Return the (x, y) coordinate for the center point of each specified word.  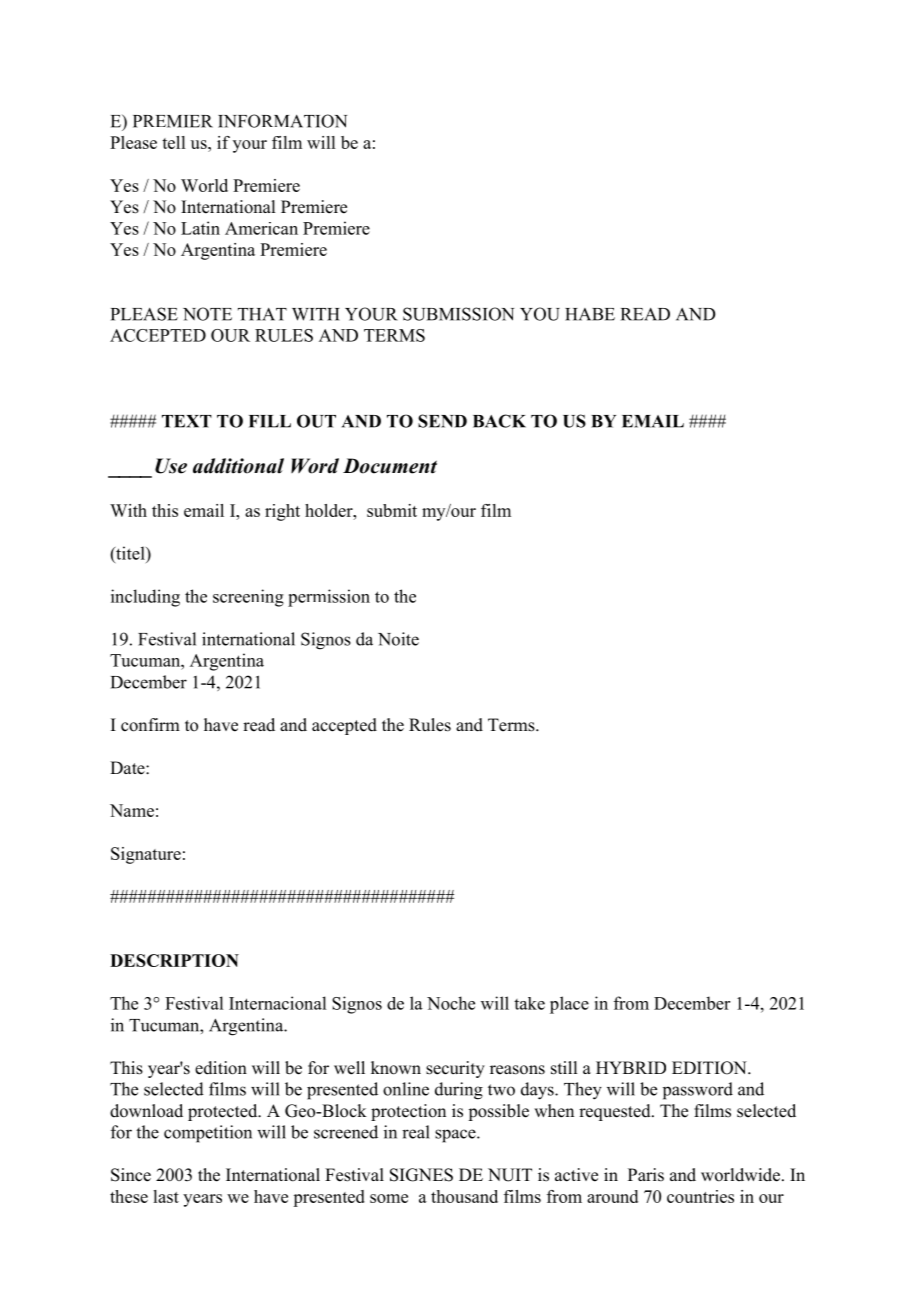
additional (238, 466)
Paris (646, 1175)
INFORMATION (282, 121)
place (569, 1005)
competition (208, 1134)
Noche (451, 1003)
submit (392, 510)
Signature (146, 855)
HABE (590, 314)
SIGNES (421, 1175)
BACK (499, 421)
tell (173, 142)
